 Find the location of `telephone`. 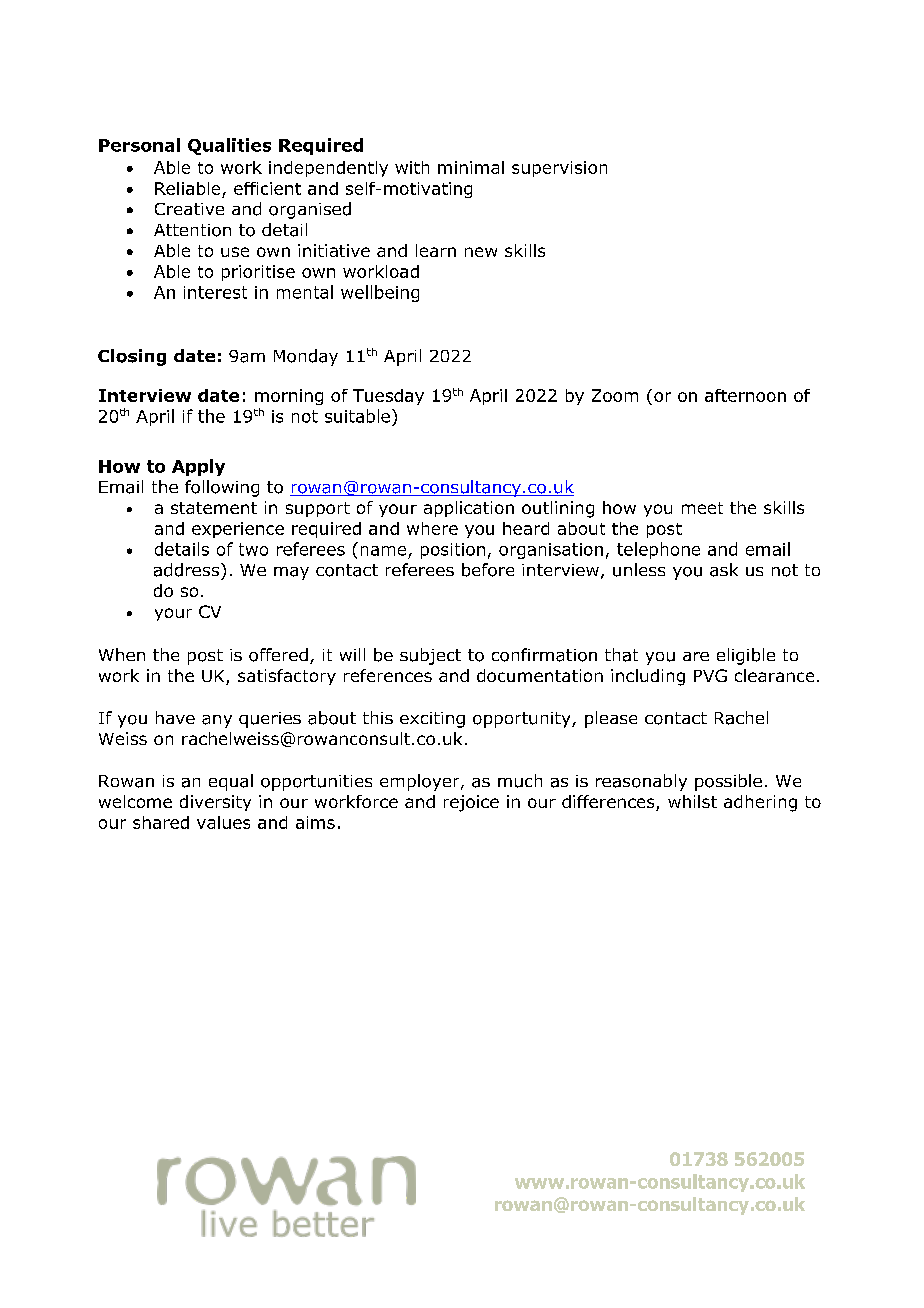

telephone is located at coordinates (658, 550).
